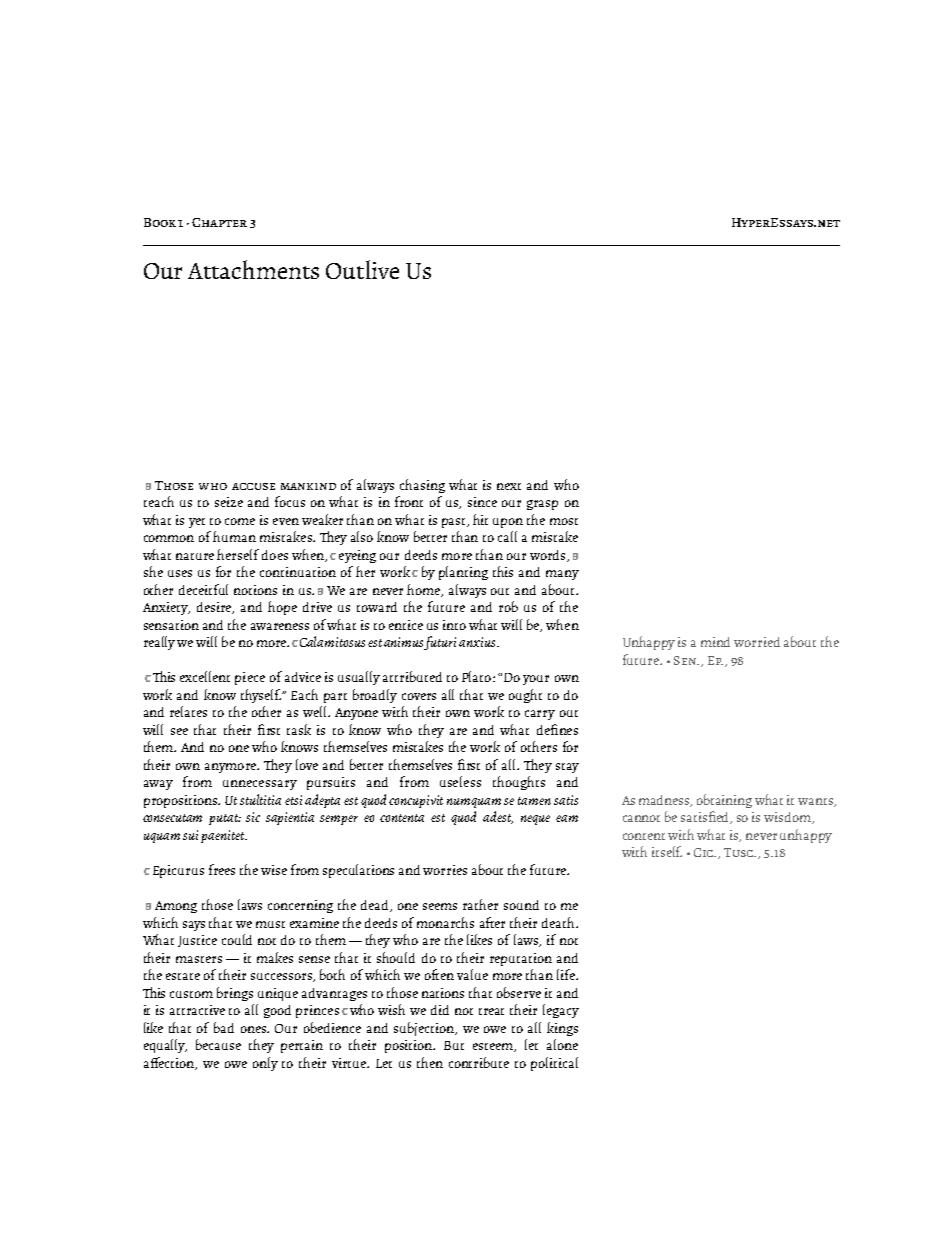  Describe the element at coordinates (454, 625) in the page. I see `into` at that location.
